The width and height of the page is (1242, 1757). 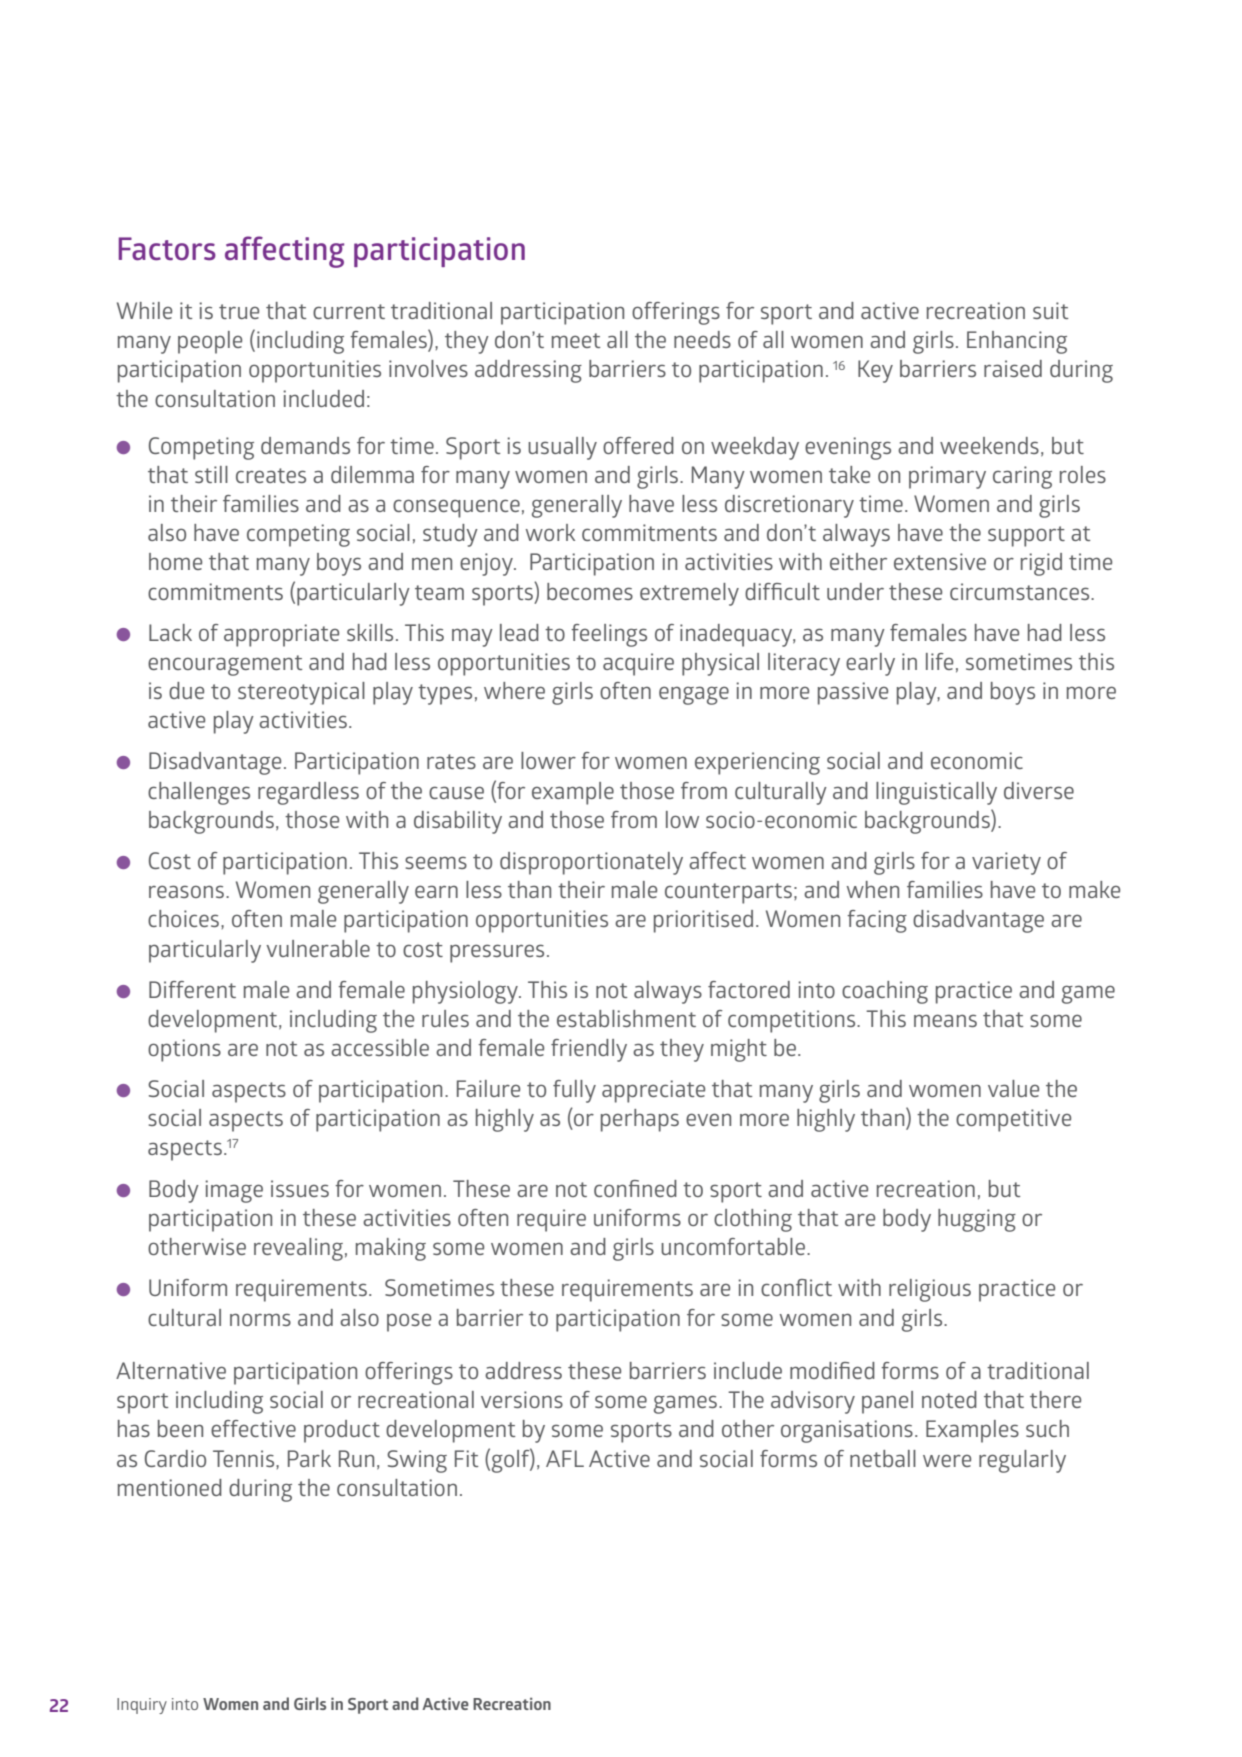 What do you see at coordinates (1050, 310) in the page?
I see `suit` at bounding box center [1050, 310].
